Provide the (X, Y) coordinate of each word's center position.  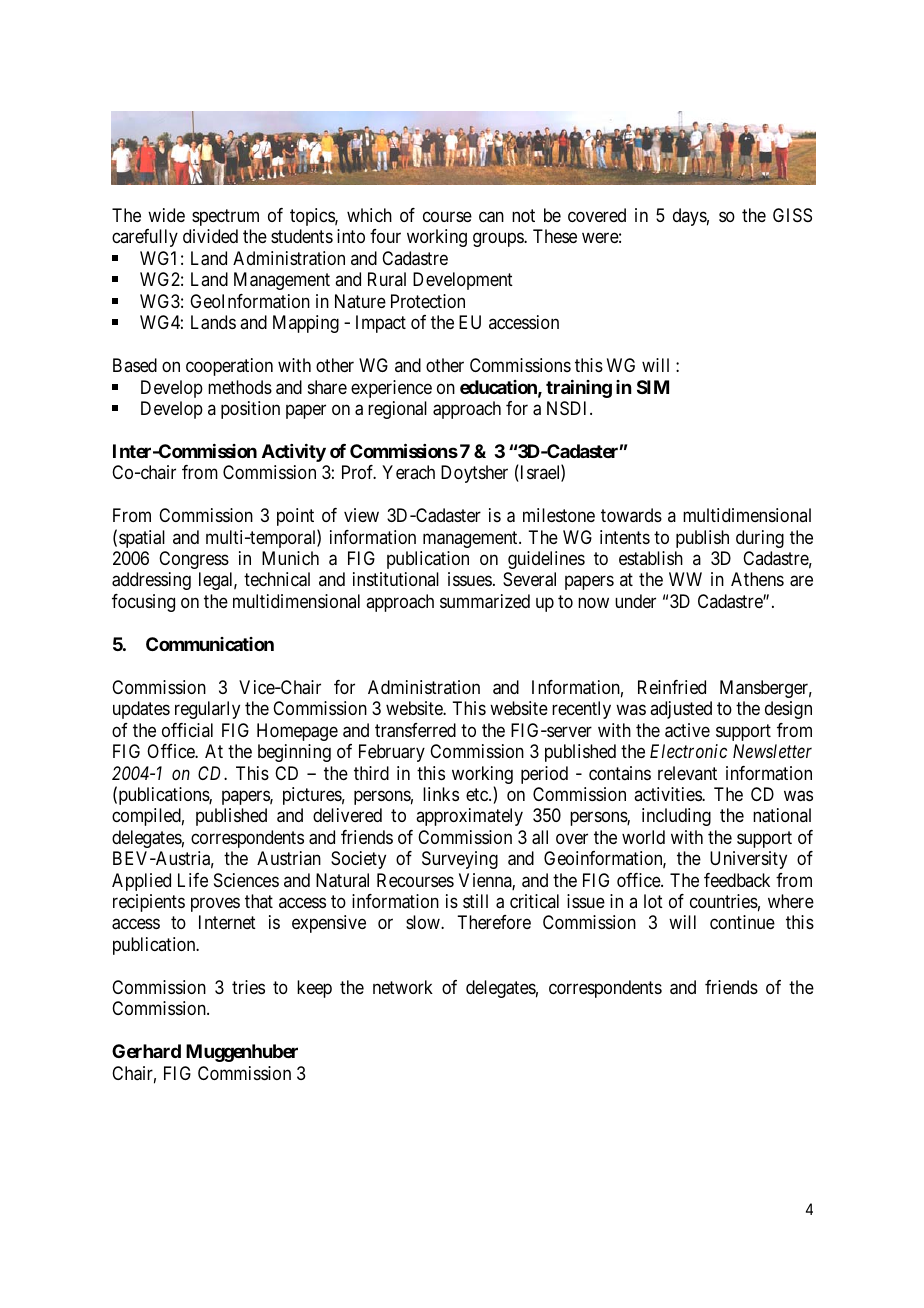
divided (210, 236)
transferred (415, 730)
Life (193, 880)
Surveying (460, 860)
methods (240, 387)
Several (529, 579)
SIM (653, 387)
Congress (194, 560)
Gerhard (146, 1051)
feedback (737, 880)
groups (499, 240)
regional (397, 410)
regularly (207, 710)
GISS (792, 215)
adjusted (681, 710)
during (760, 539)
